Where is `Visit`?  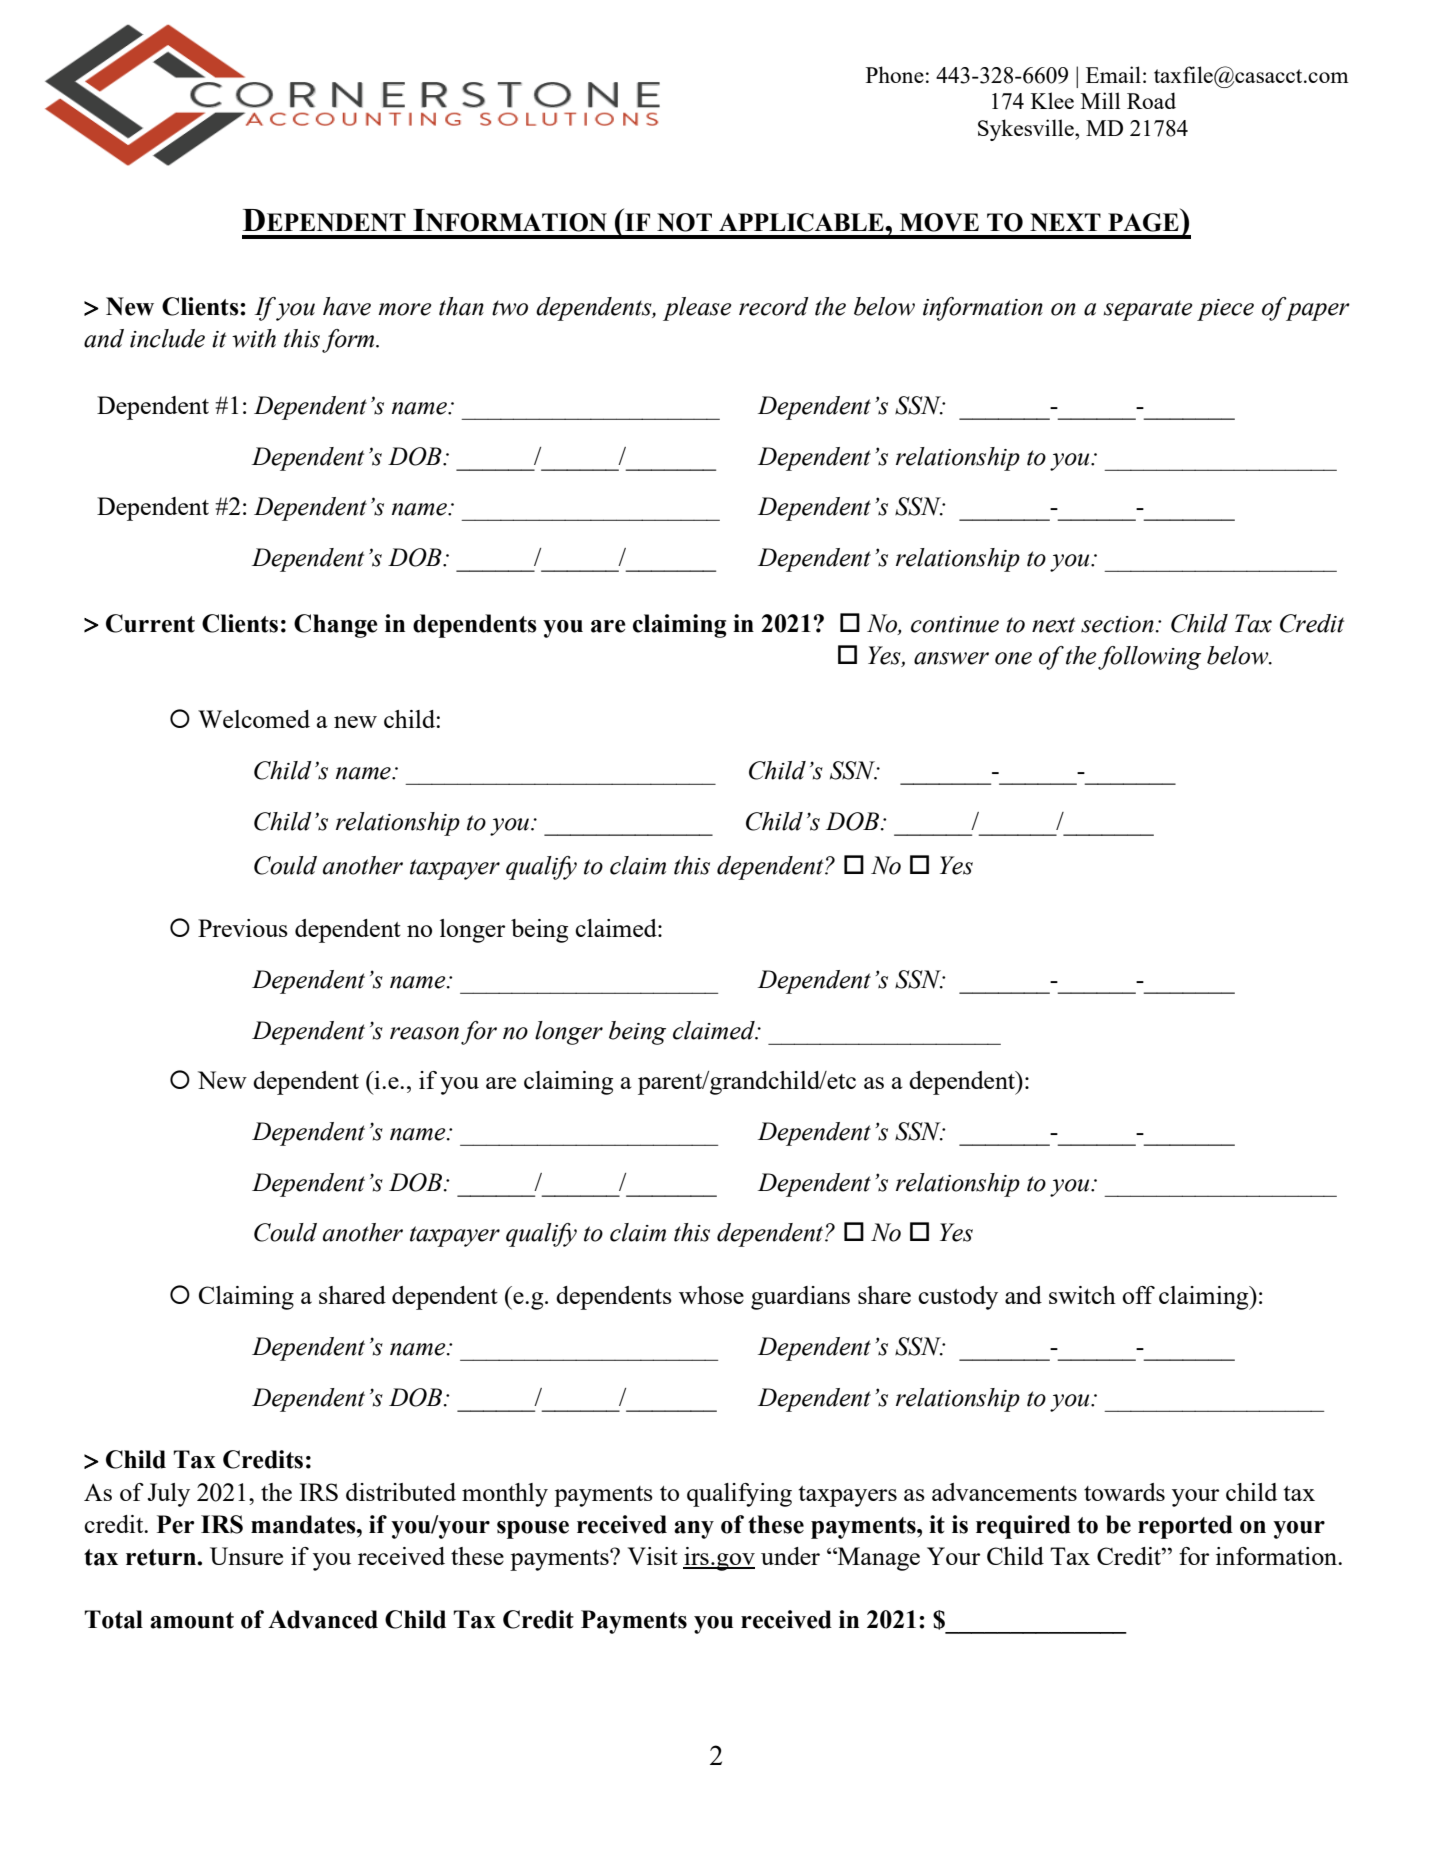 Visit is located at coordinates (653, 1556).
